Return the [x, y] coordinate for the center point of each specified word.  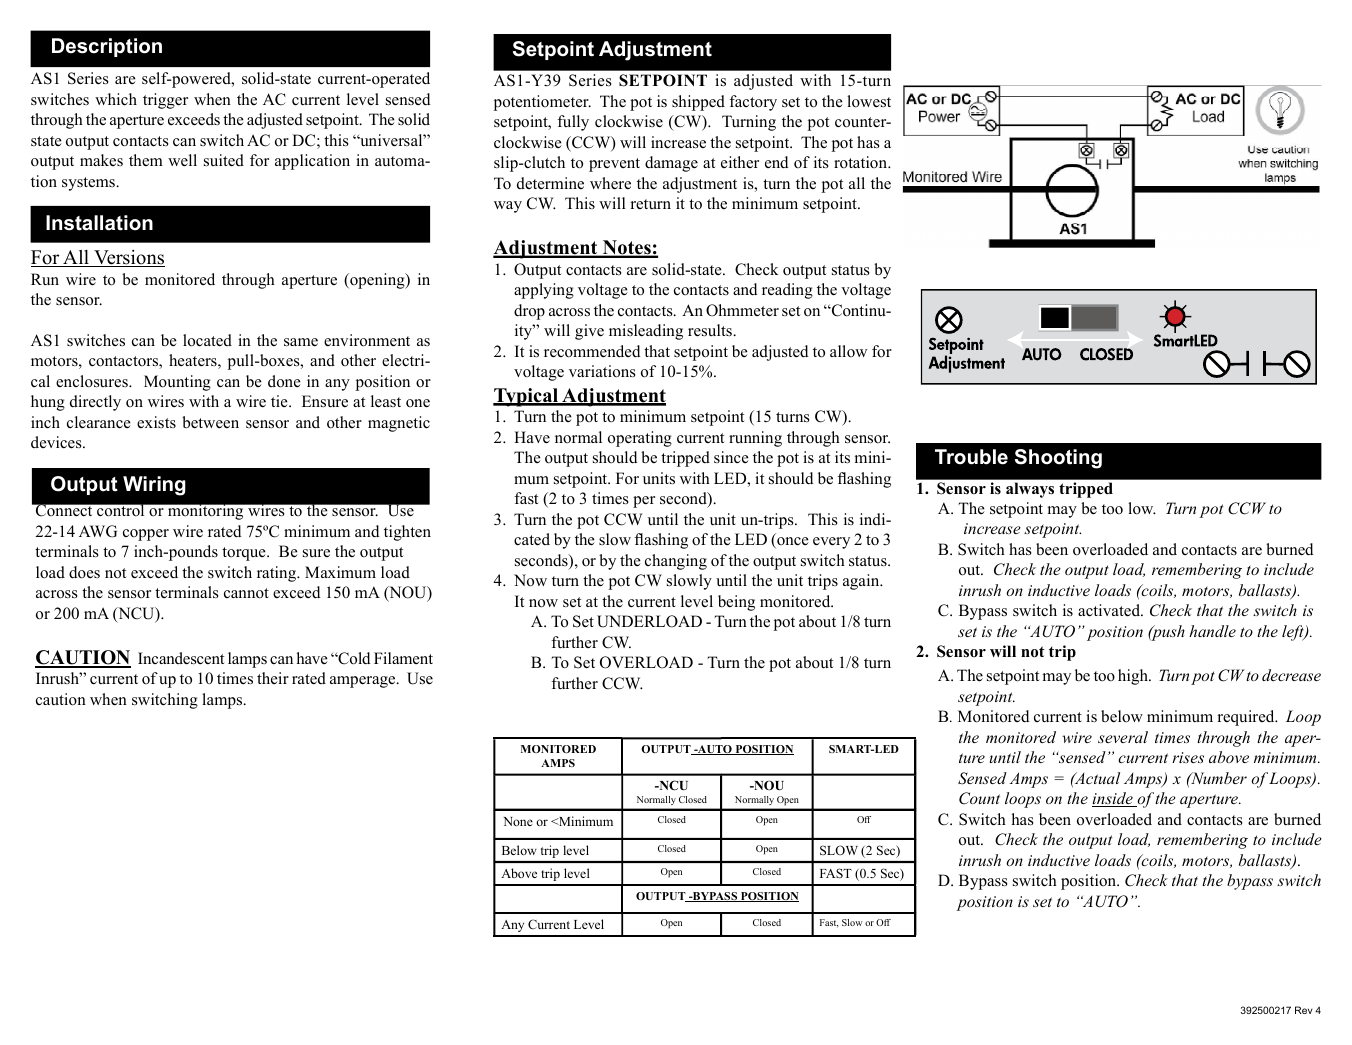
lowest [869, 101]
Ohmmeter [742, 310]
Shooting [1058, 459]
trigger [165, 101]
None [518, 821]
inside [1113, 799]
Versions [128, 258]
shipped [698, 103]
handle [1212, 631]
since [731, 457]
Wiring [154, 486]
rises [1188, 757]
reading [787, 291]
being [736, 603]
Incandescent [181, 658]
